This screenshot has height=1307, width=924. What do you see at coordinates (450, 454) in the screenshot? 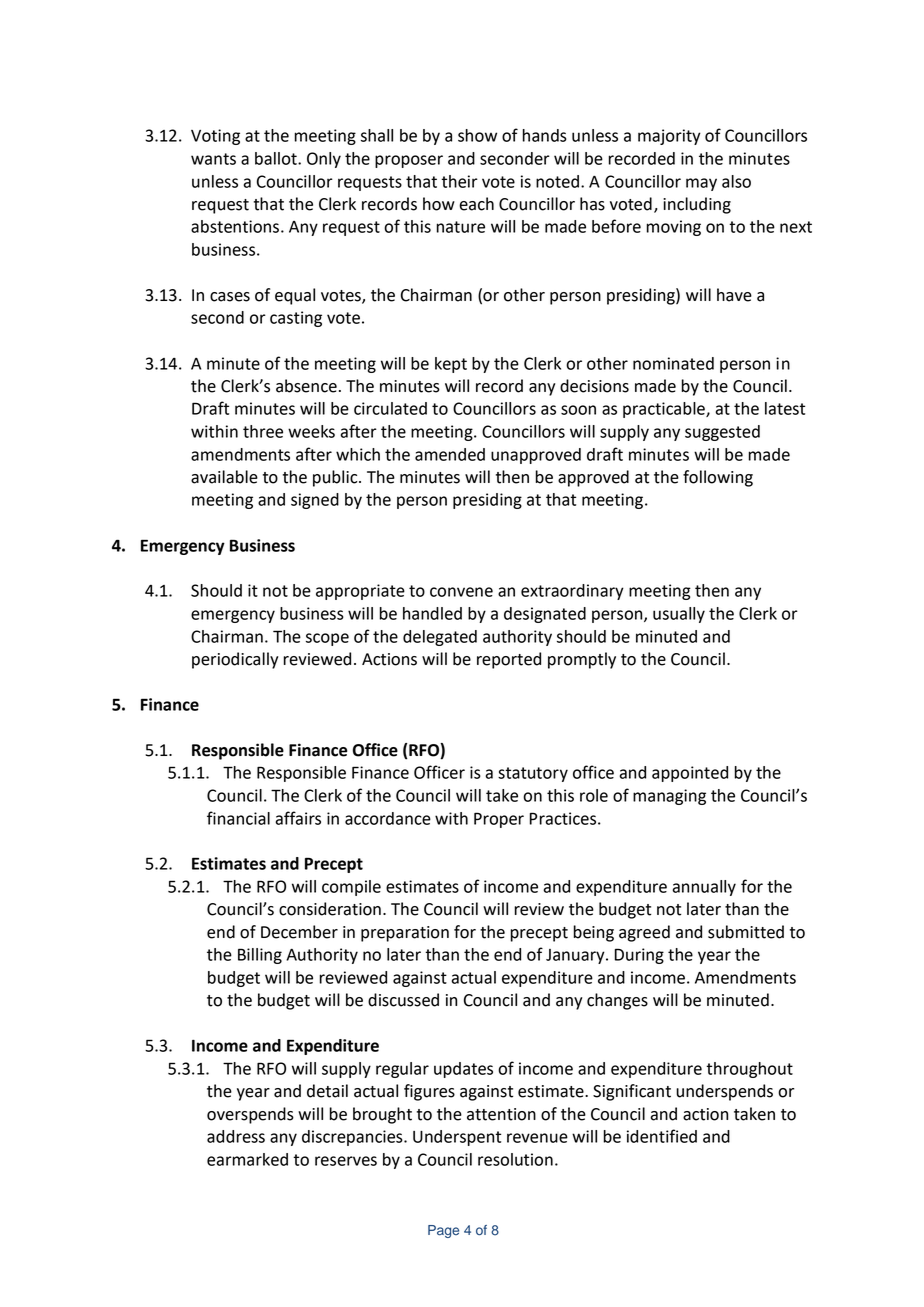
I see `amended` at bounding box center [450, 454].
